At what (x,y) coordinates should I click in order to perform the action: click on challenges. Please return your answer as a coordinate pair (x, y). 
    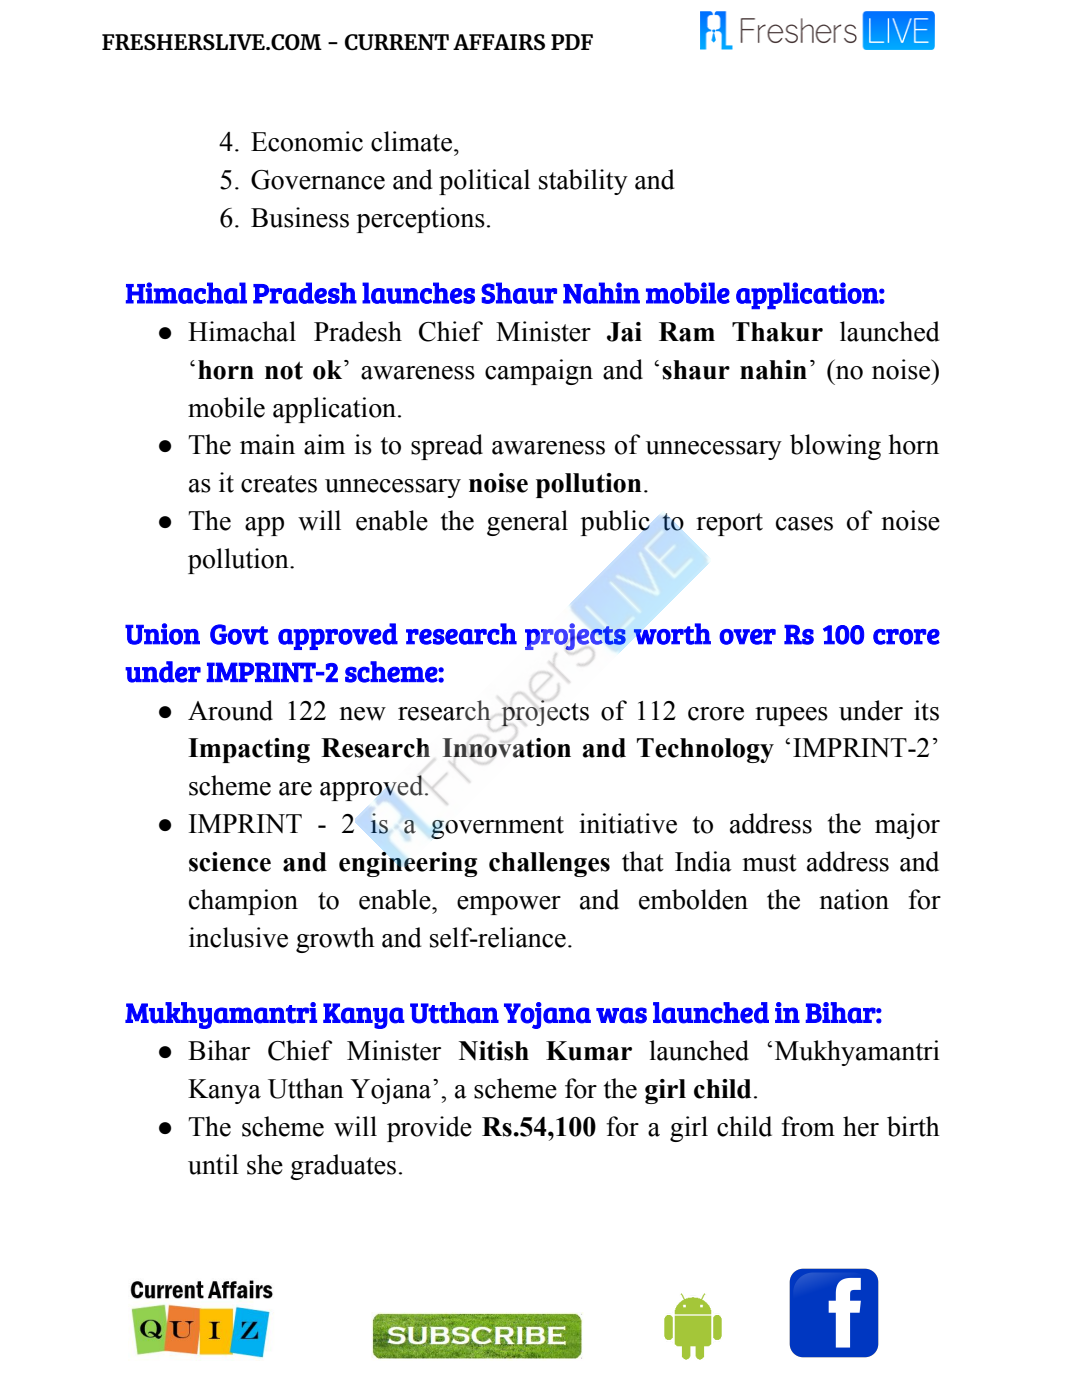
    Looking at the image, I should click on (549, 864).
